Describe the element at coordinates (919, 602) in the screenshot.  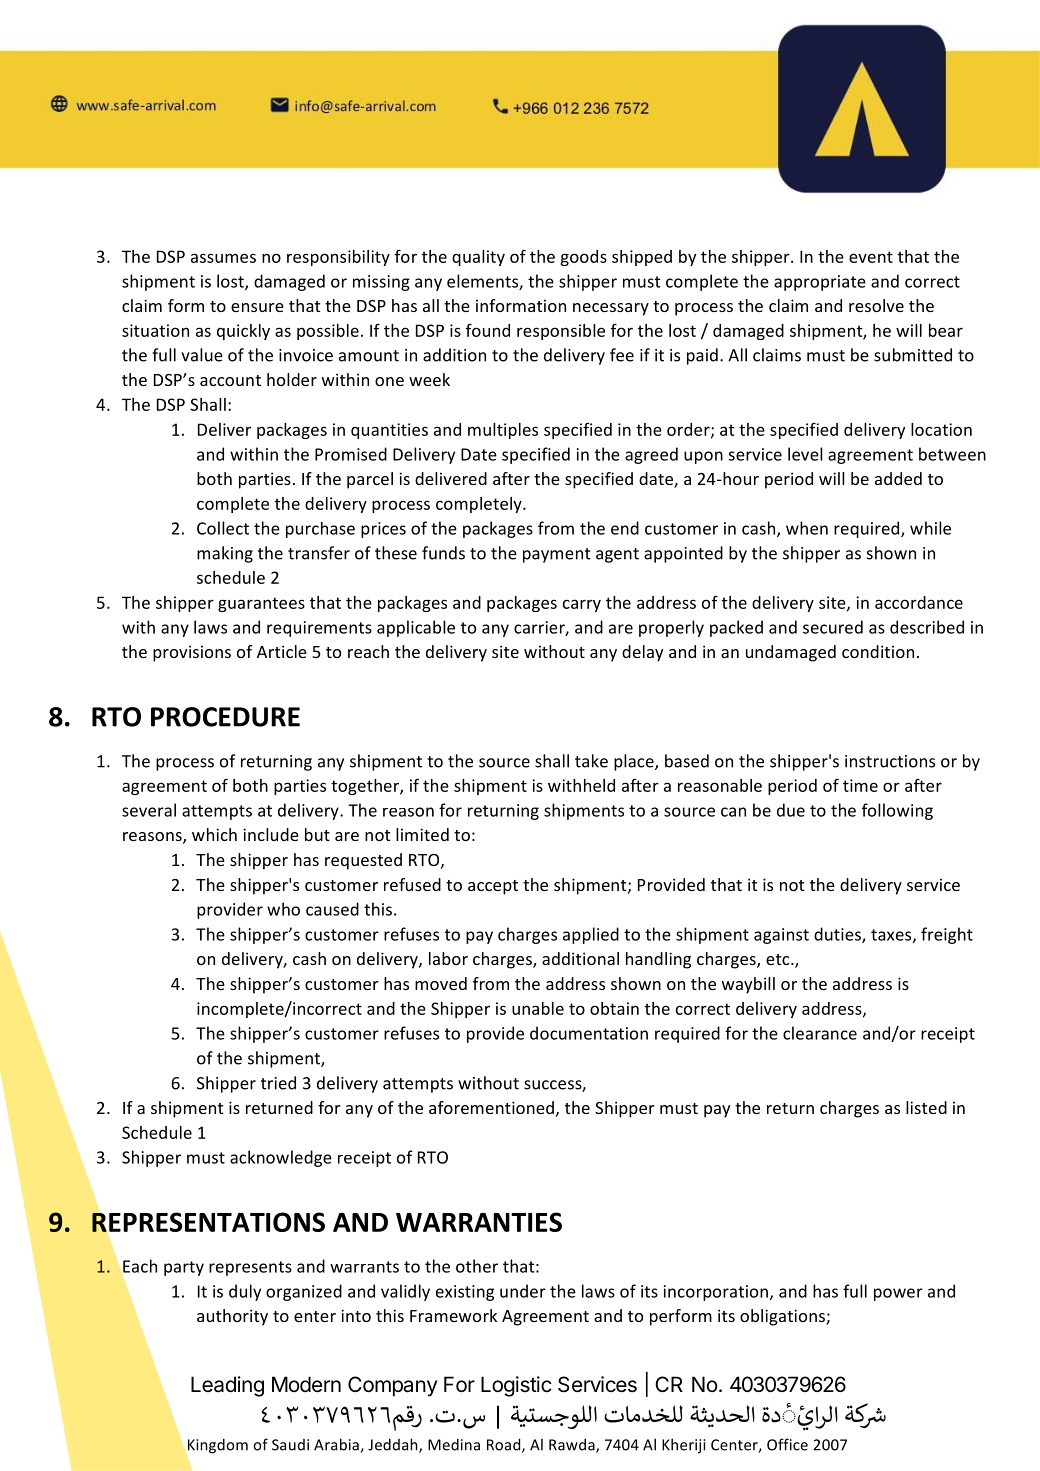
I see `accordance` at that location.
